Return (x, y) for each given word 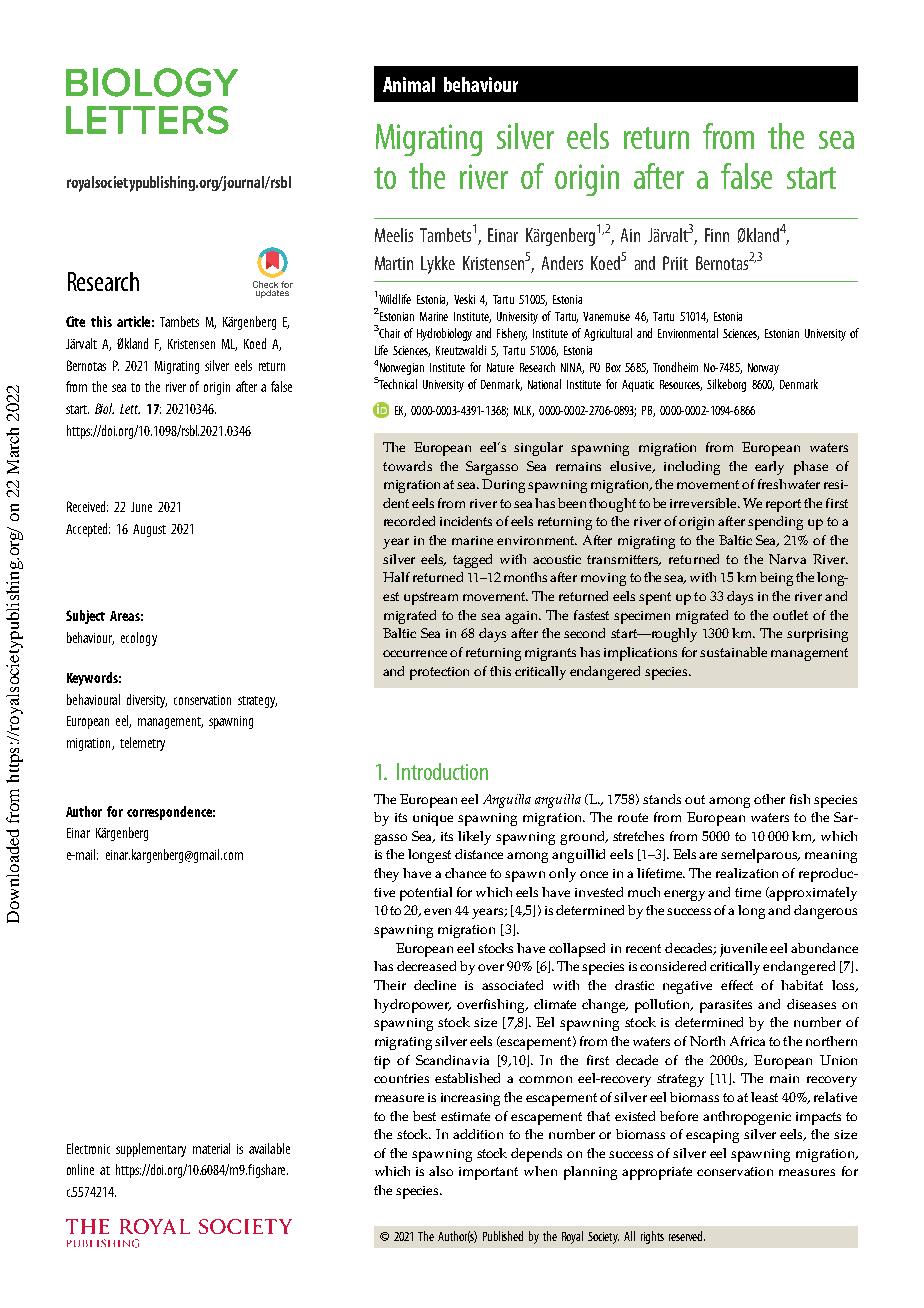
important (488, 1173)
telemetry (142, 744)
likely (474, 838)
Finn (717, 235)
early (769, 468)
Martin (394, 263)
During (503, 486)
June (141, 507)
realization (747, 873)
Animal (409, 84)
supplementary (151, 1150)
